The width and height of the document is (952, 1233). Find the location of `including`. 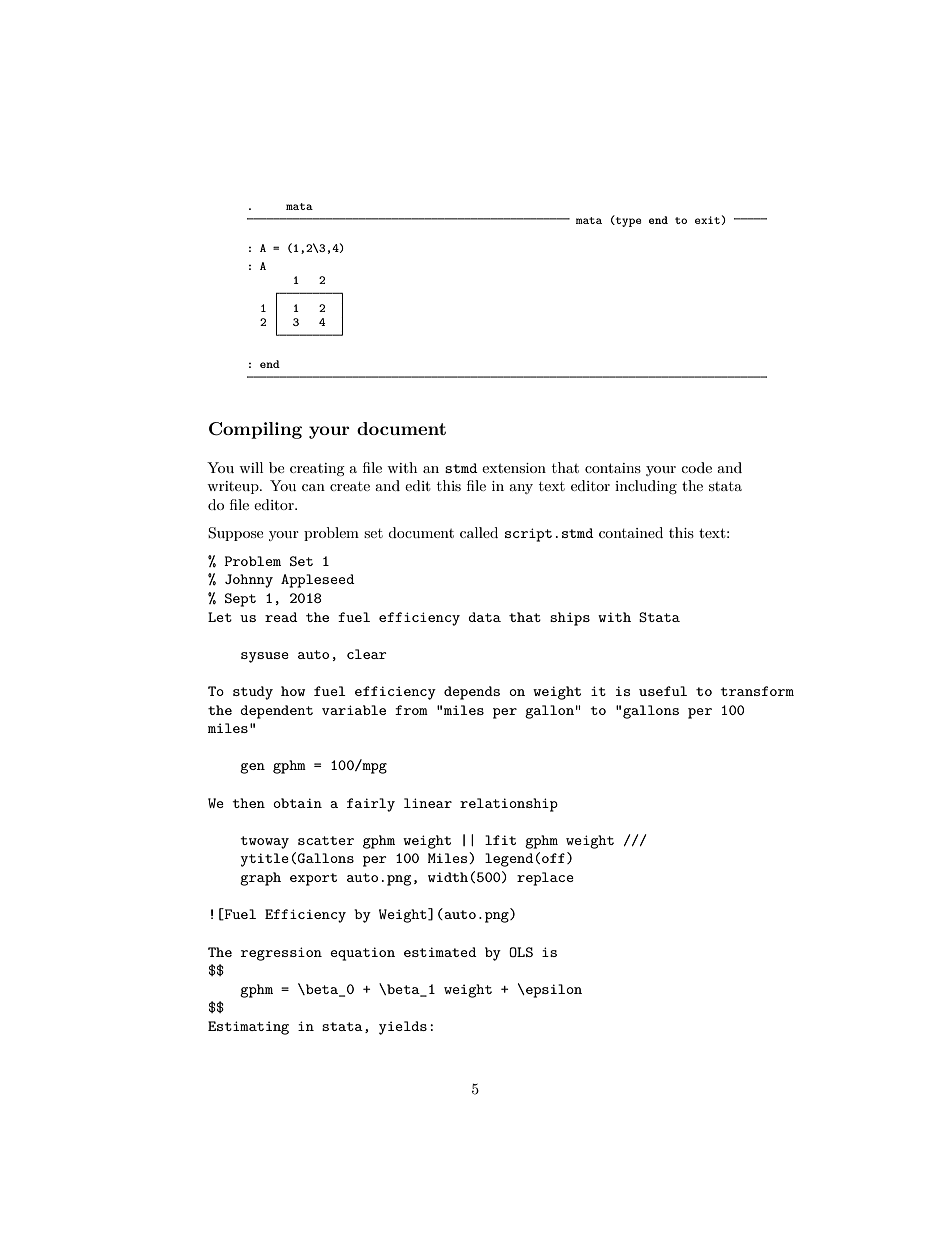

including is located at coordinates (646, 487).
